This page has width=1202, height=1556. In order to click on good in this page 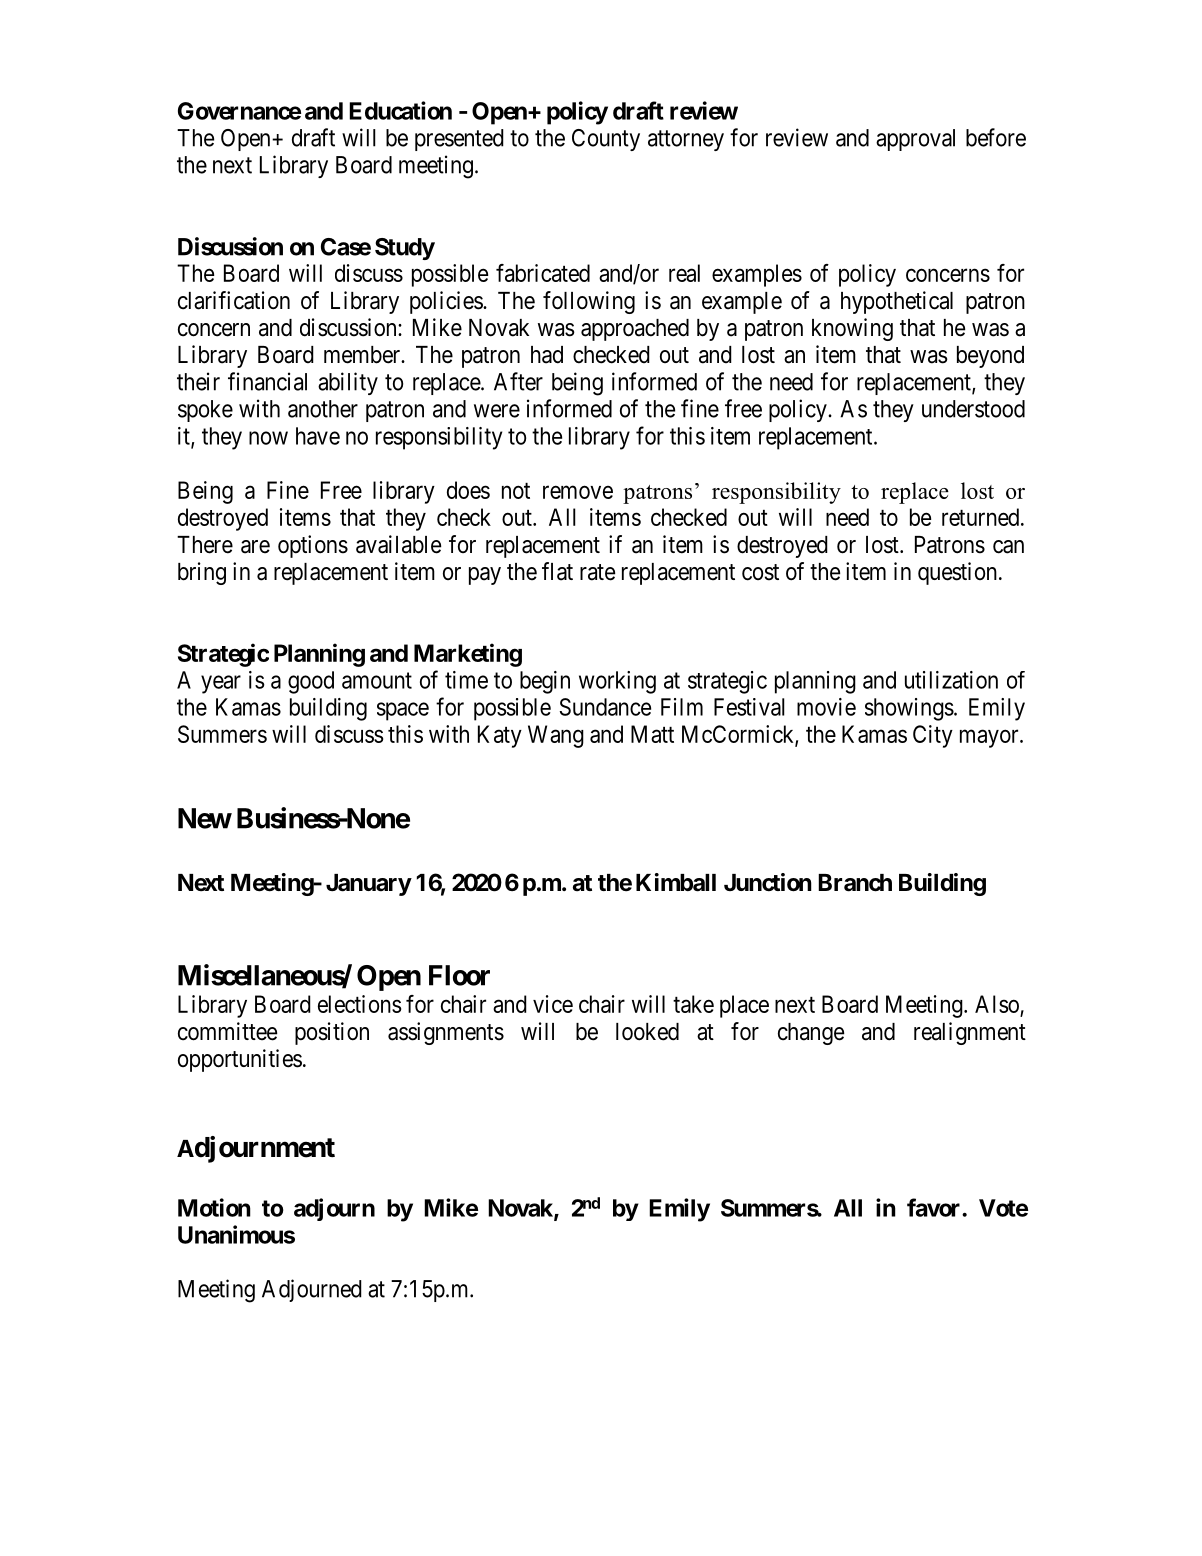, I will do `click(311, 682)`.
